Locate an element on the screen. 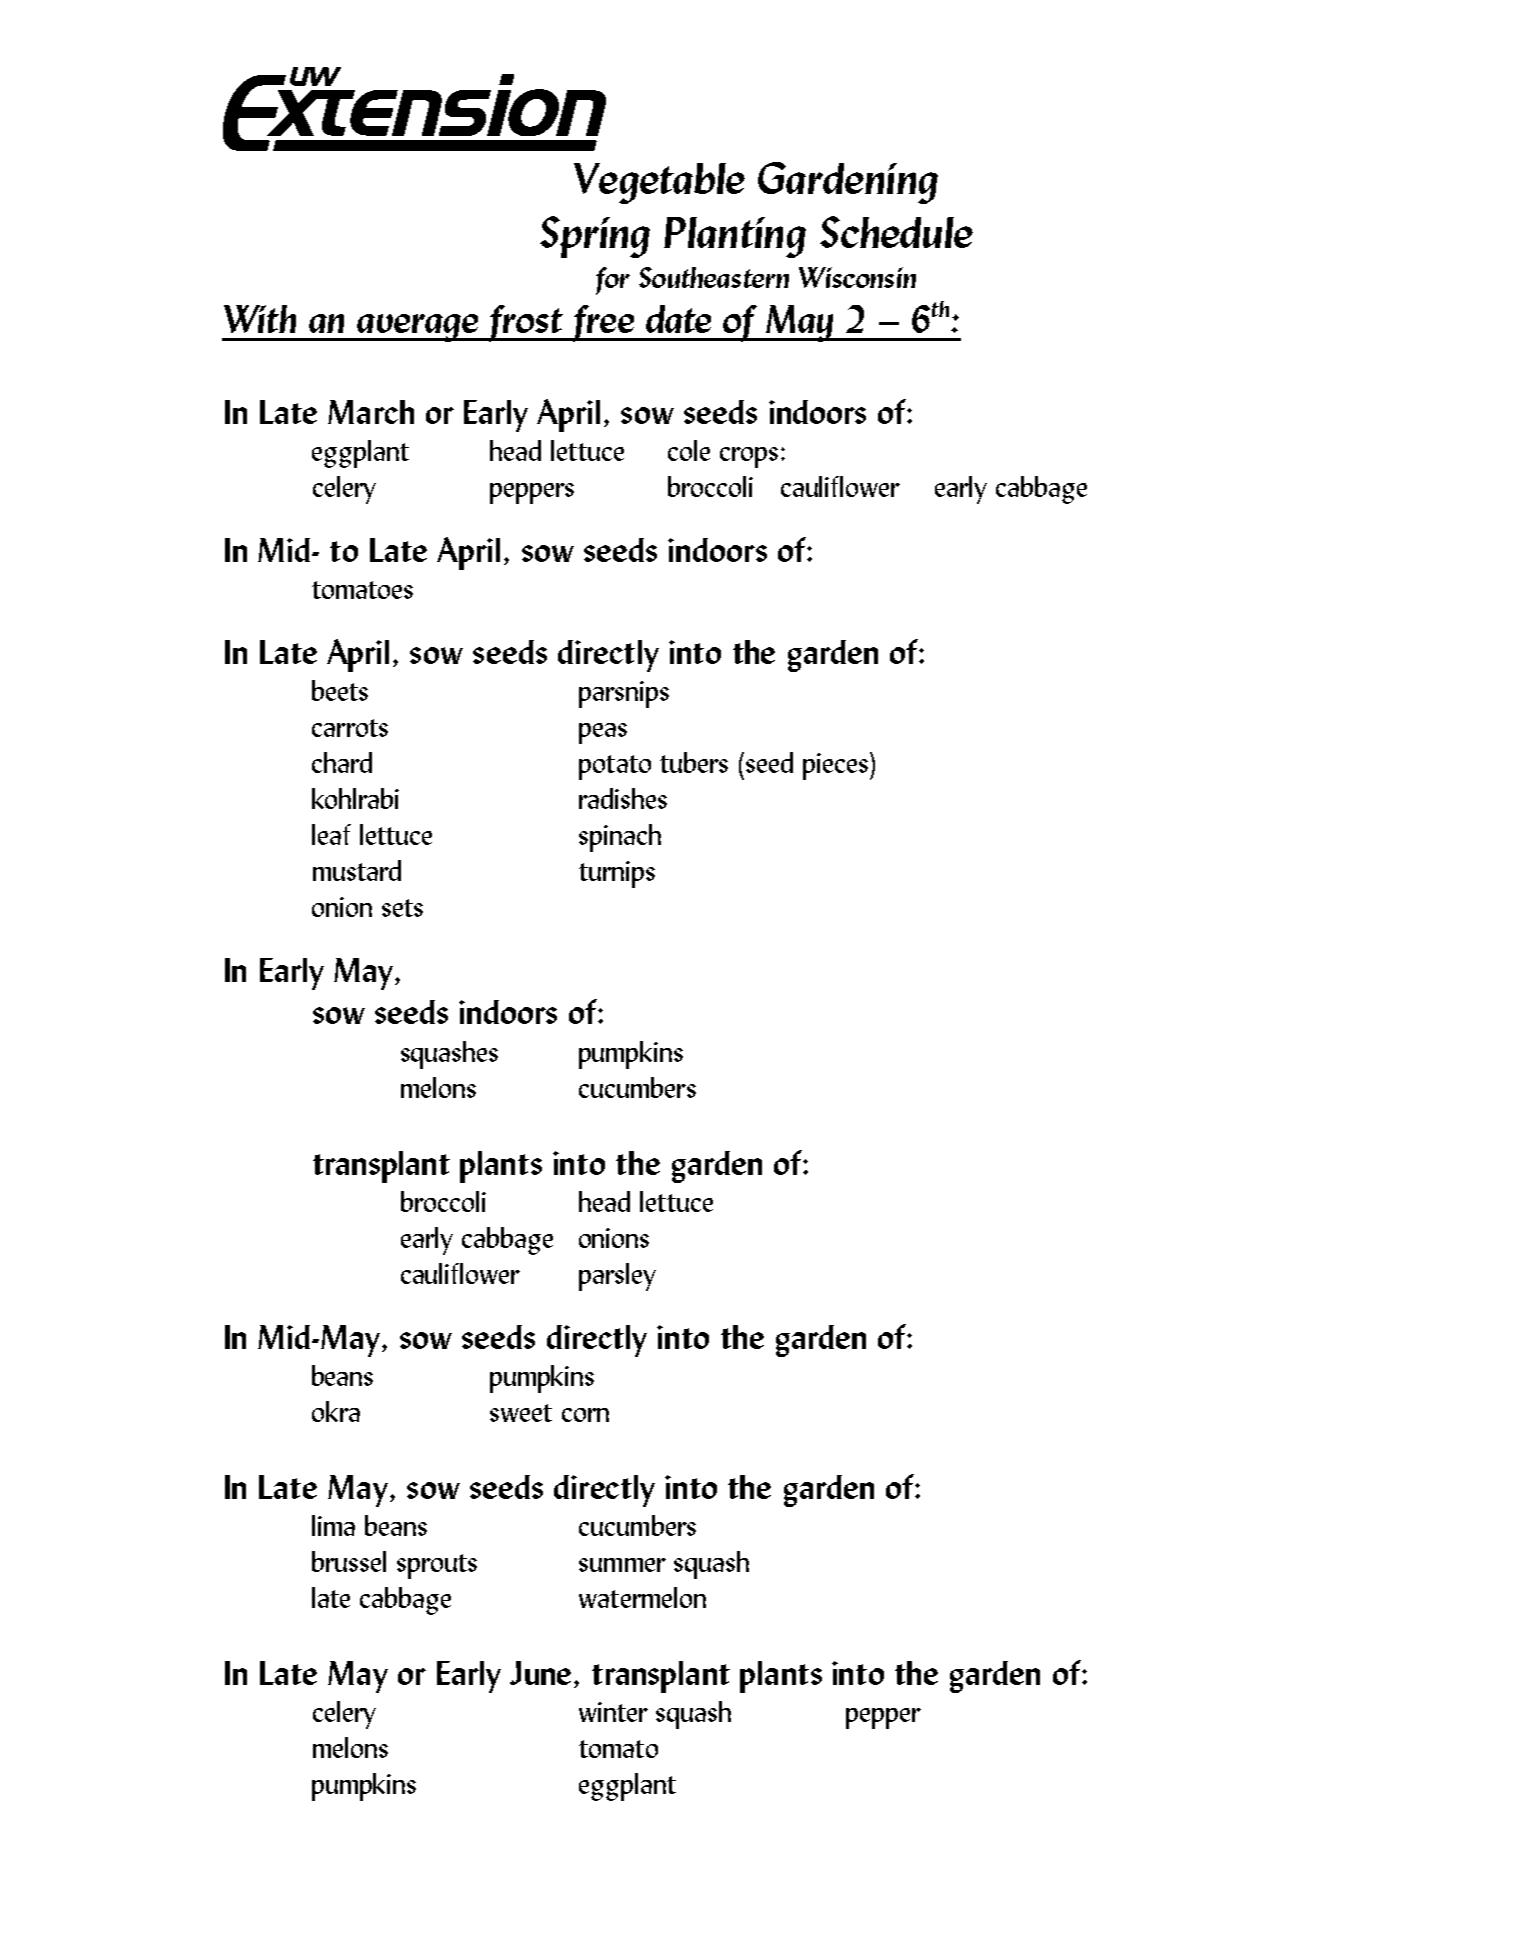 This screenshot has height=1959, width=1513. Spring is located at coordinates (595, 237).
